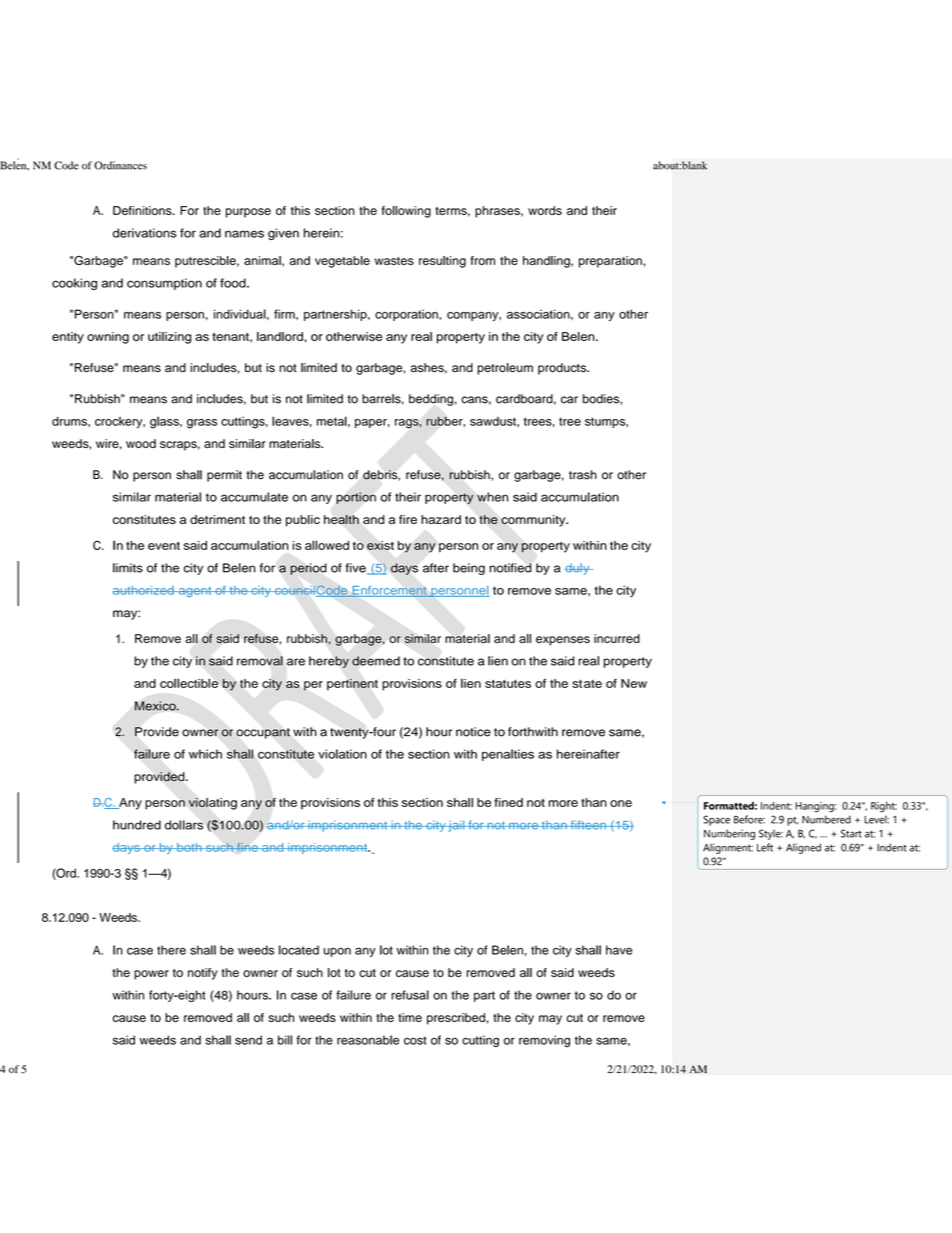  I want to click on prescribed, so click(456, 1019).
